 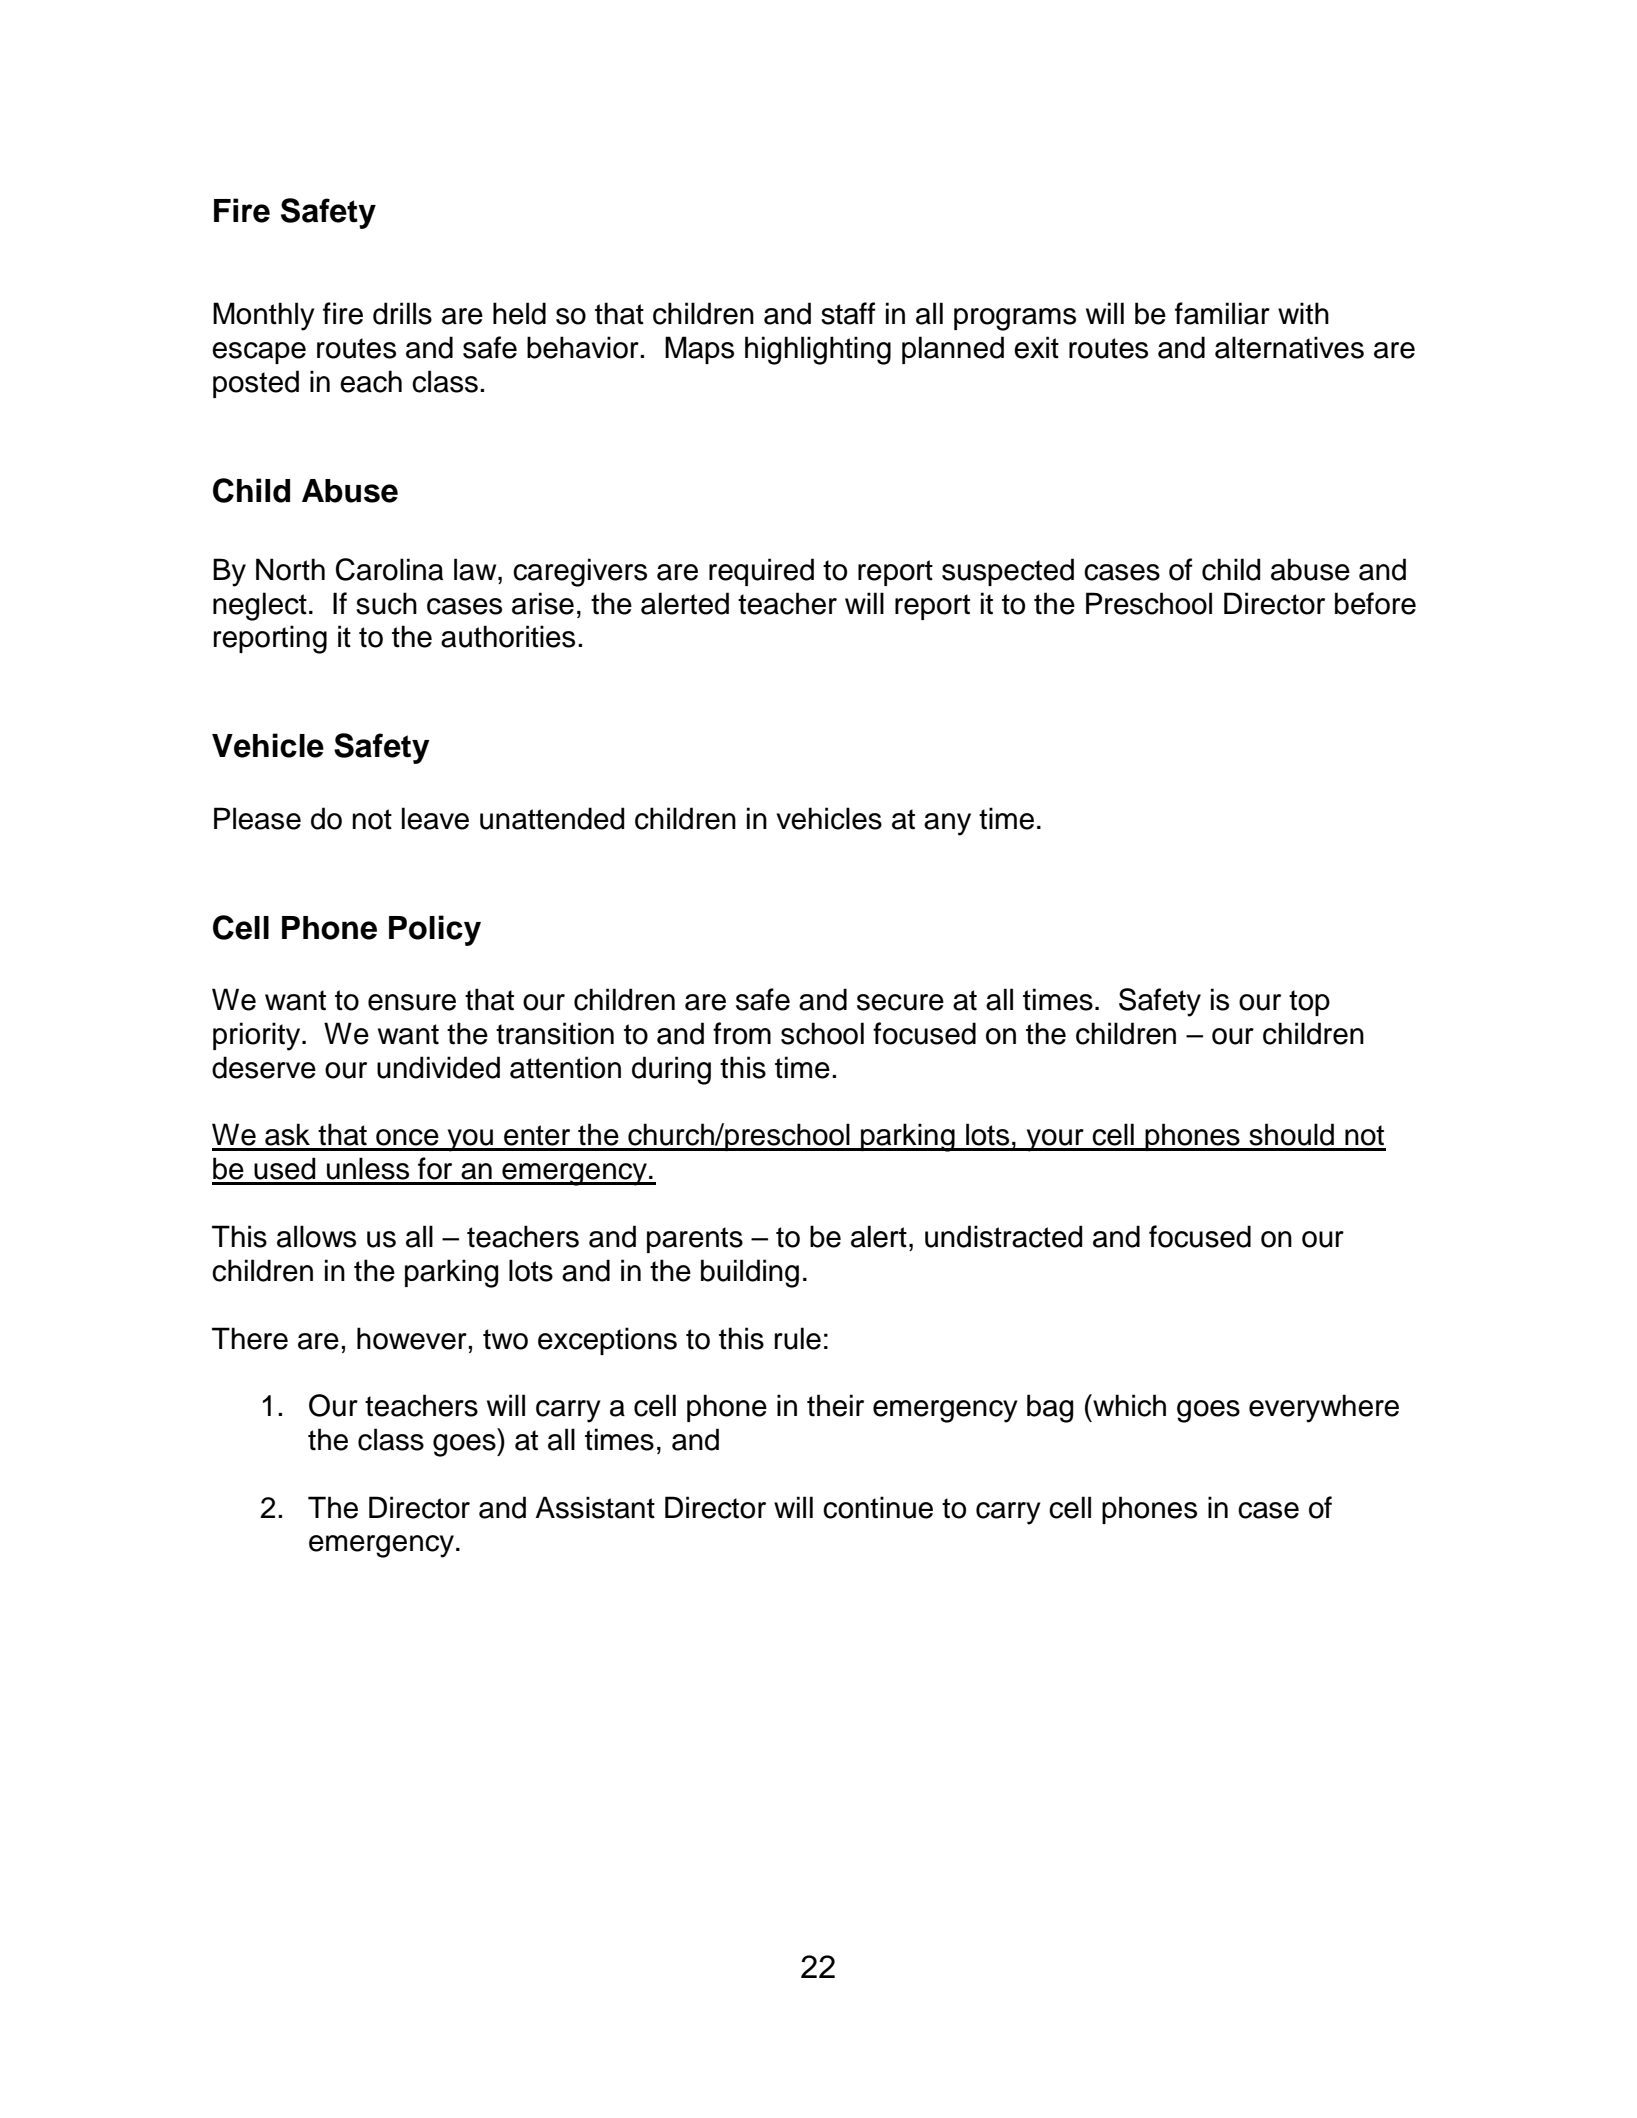 I want to click on continue, so click(x=878, y=1507).
